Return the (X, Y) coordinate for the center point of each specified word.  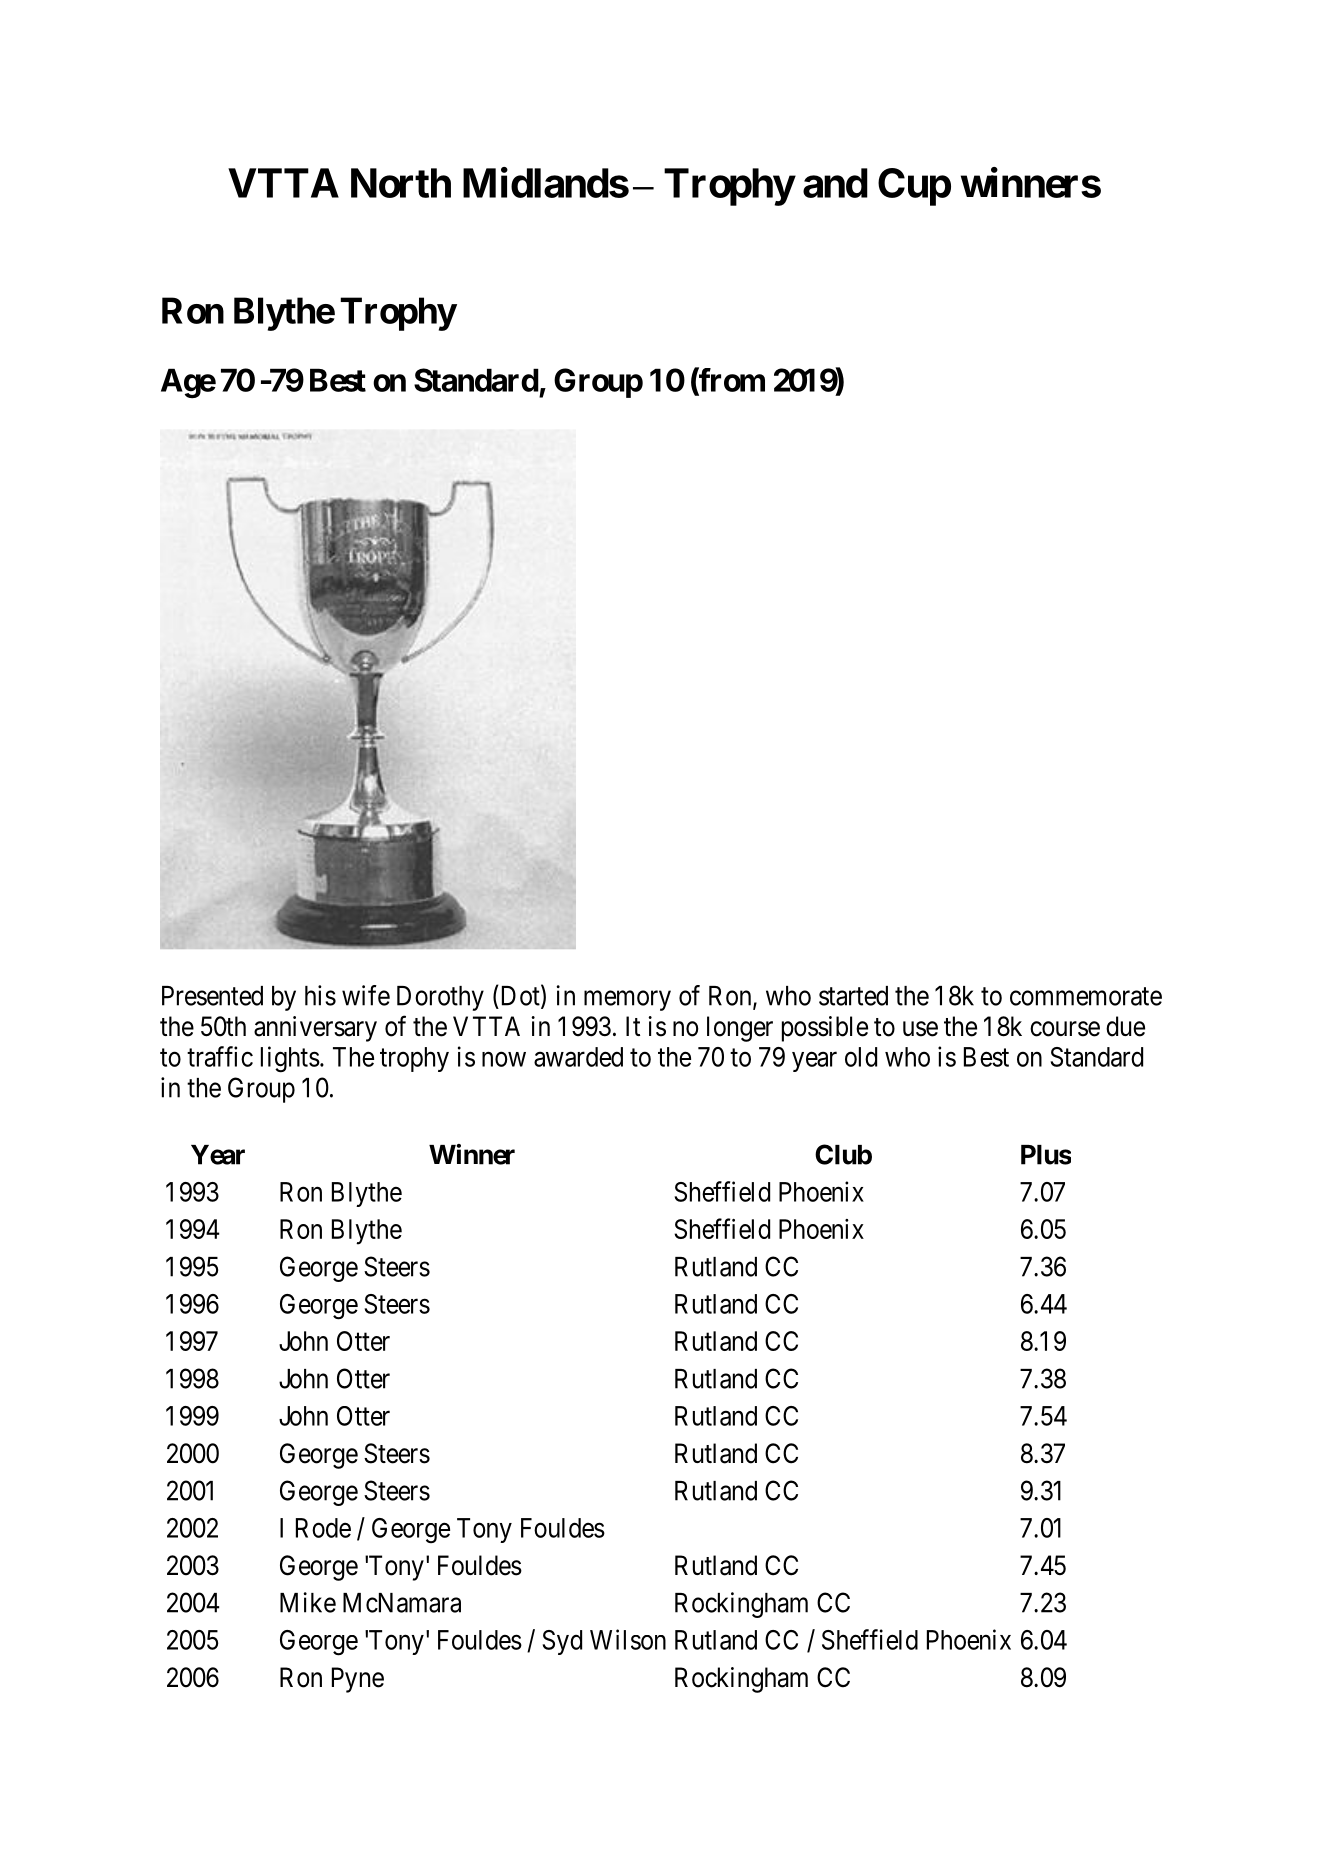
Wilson (628, 1639)
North (401, 183)
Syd (562, 1642)
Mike (308, 1602)
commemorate (1086, 996)
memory (627, 1001)
